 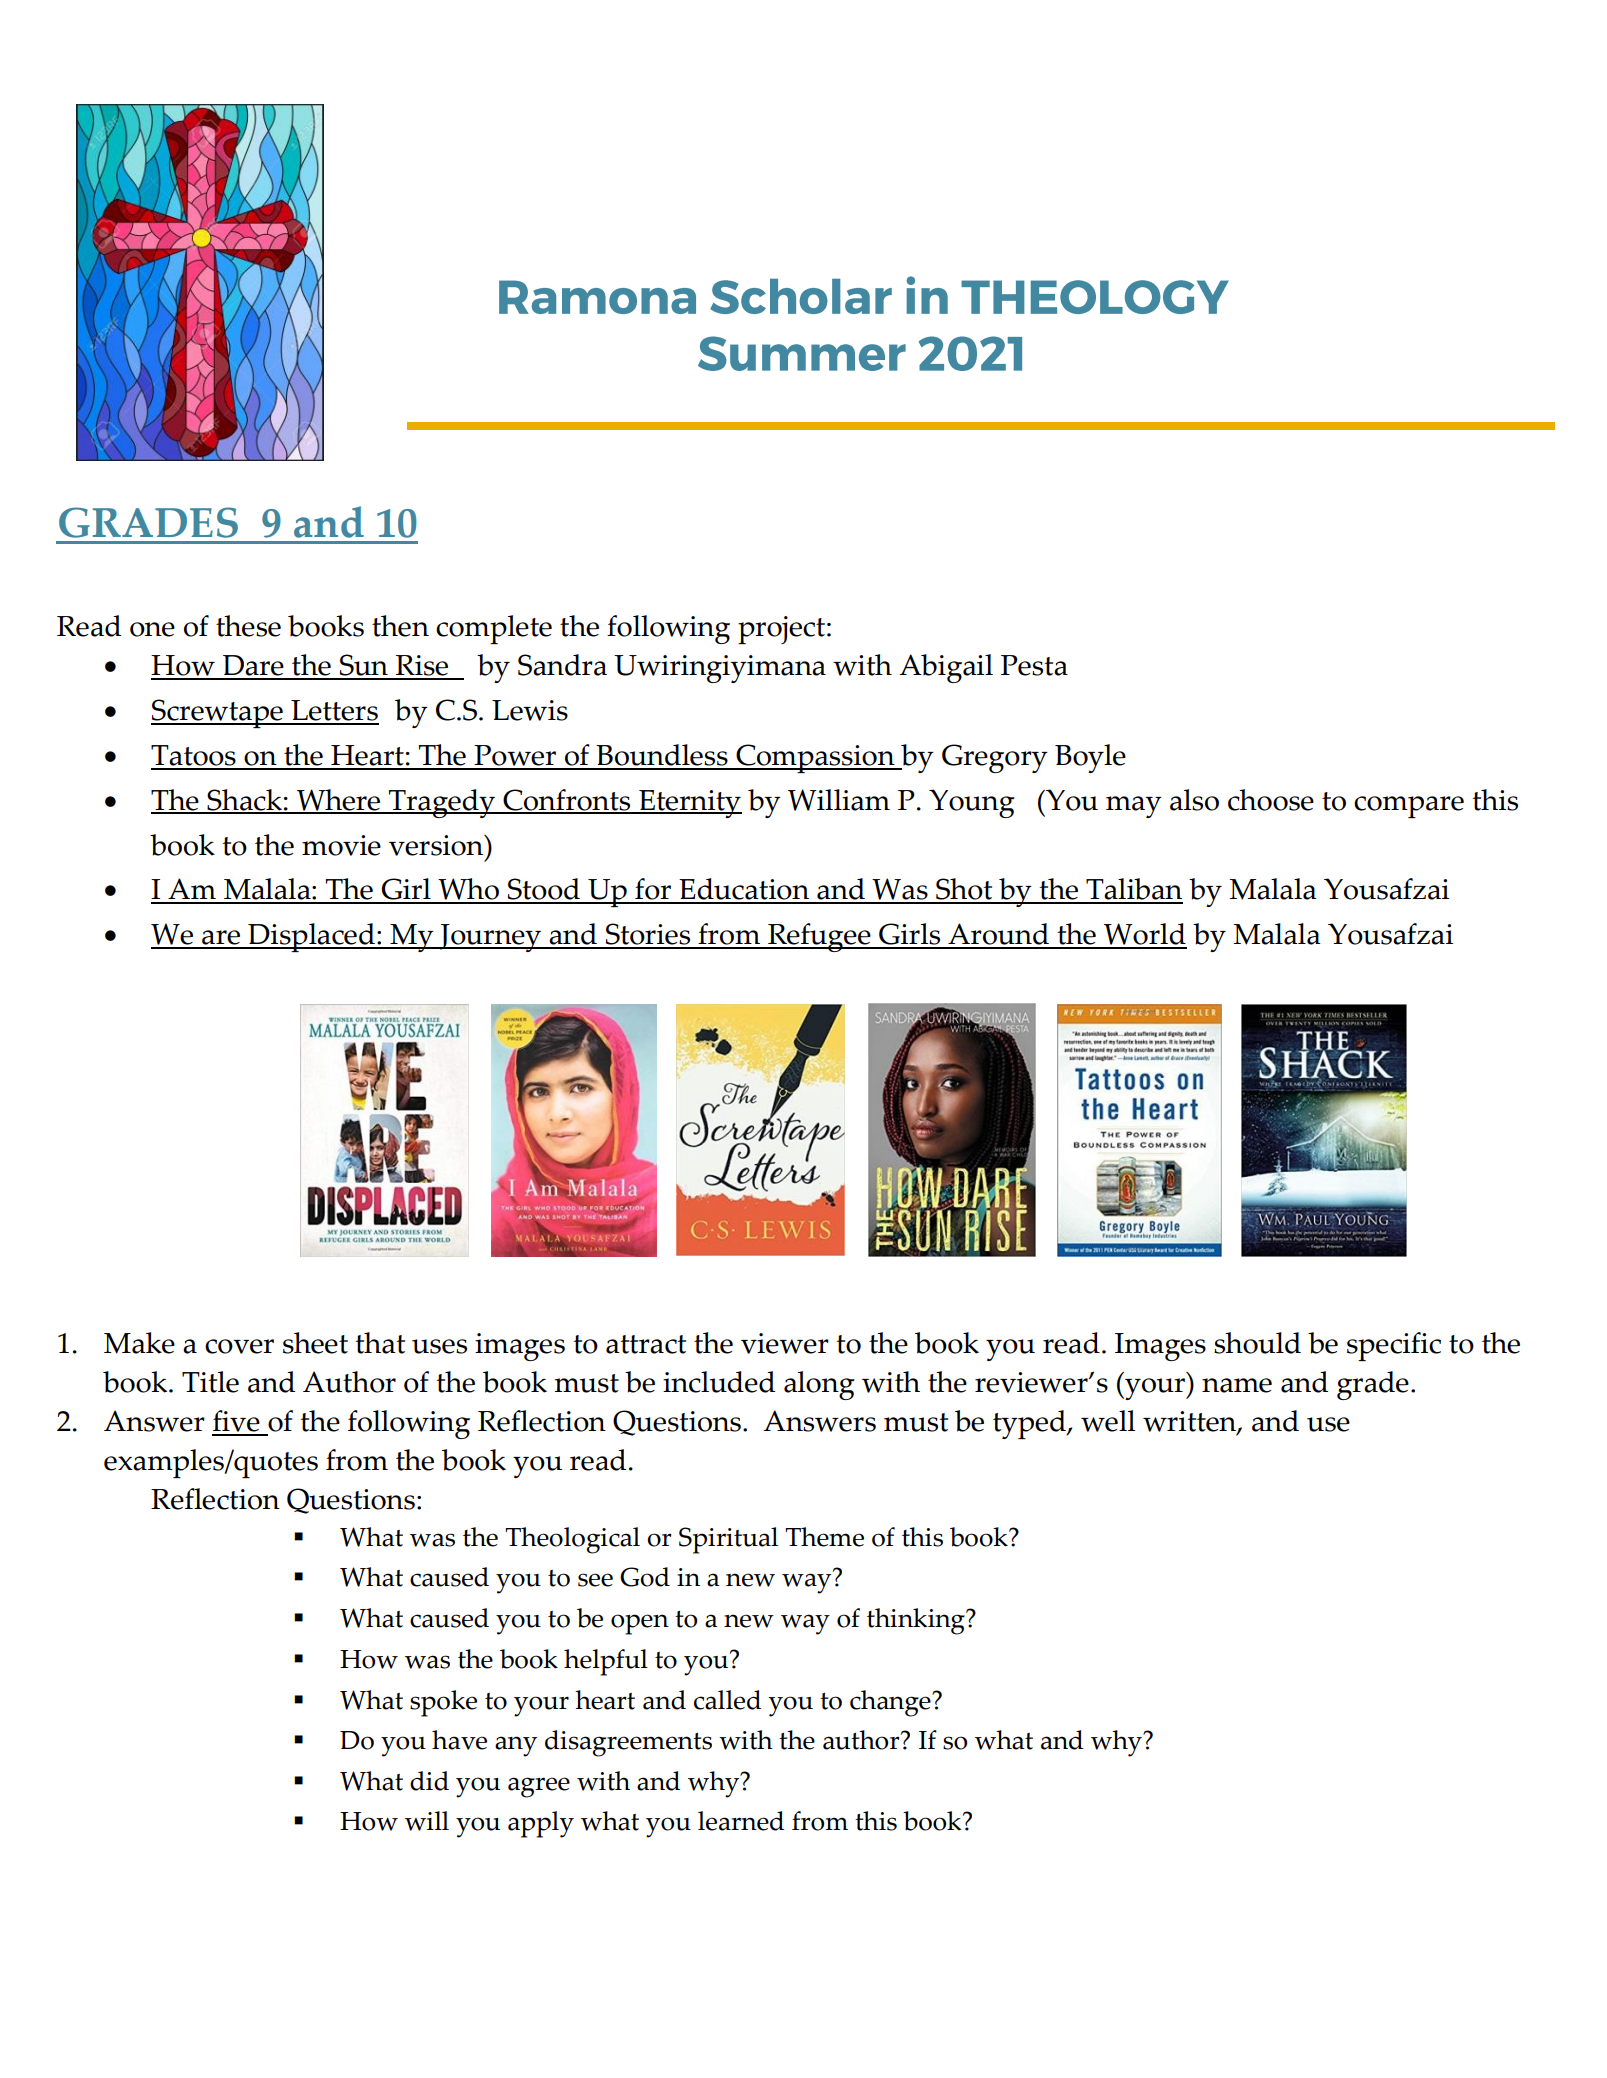 I want to click on Dare, so click(x=253, y=667).
